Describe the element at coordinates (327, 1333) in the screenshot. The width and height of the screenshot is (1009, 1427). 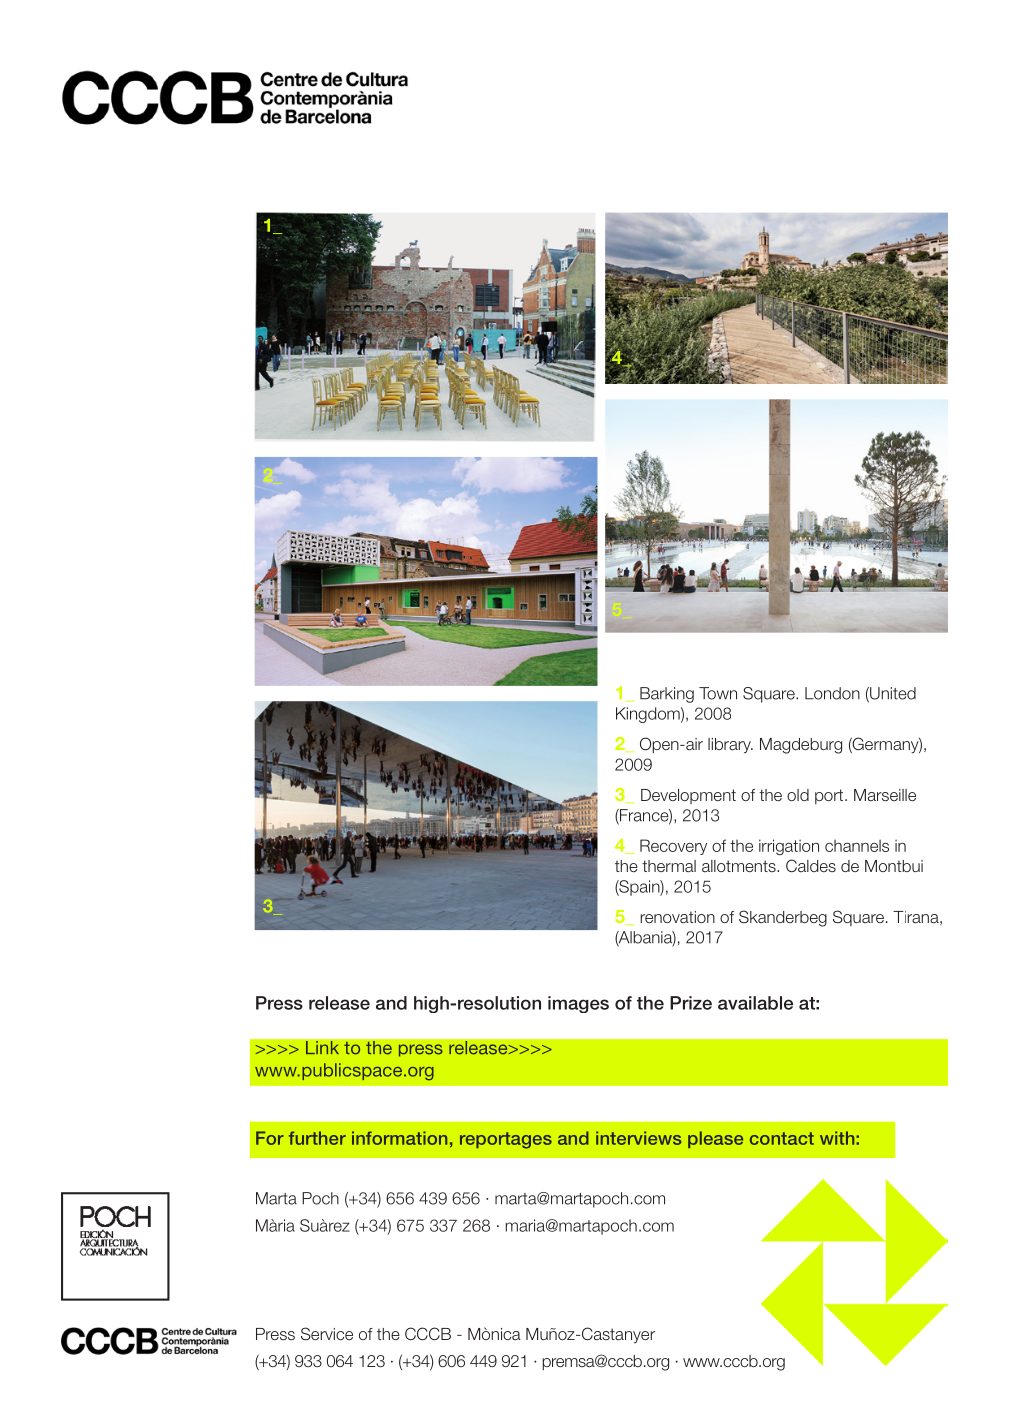
I see `Service` at that location.
